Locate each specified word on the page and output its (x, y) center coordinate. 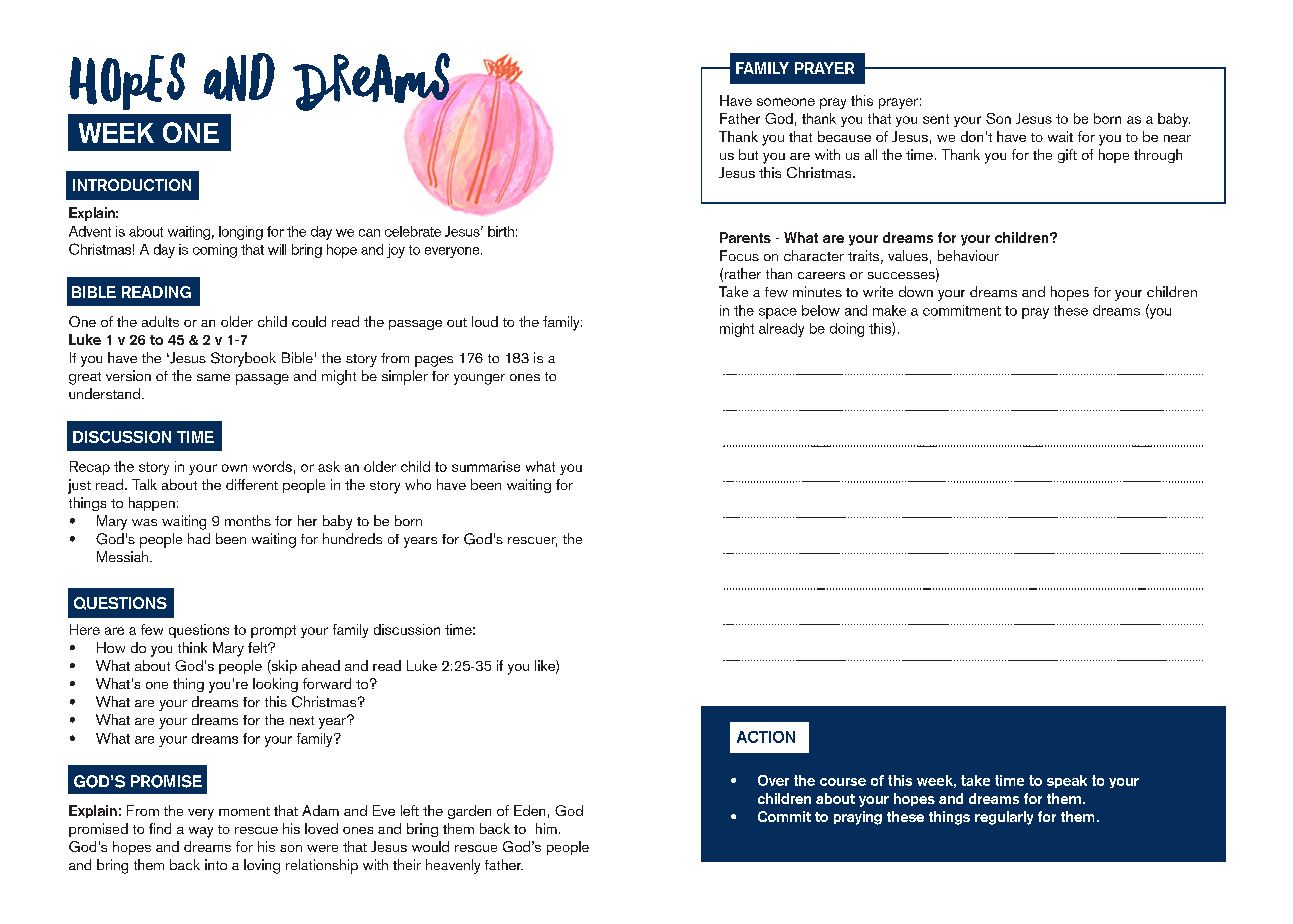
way (201, 832)
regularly (1004, 818)
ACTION (766, 737)
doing (847, 330)
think (192, 647)
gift (1067, 156)
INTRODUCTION (132, 185)
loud (485, 321)
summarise (486, 466)
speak (1067, 781)
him (546, 828)
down (916, 291)
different (252, 484)
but (748, 154)
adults (160, 321)
